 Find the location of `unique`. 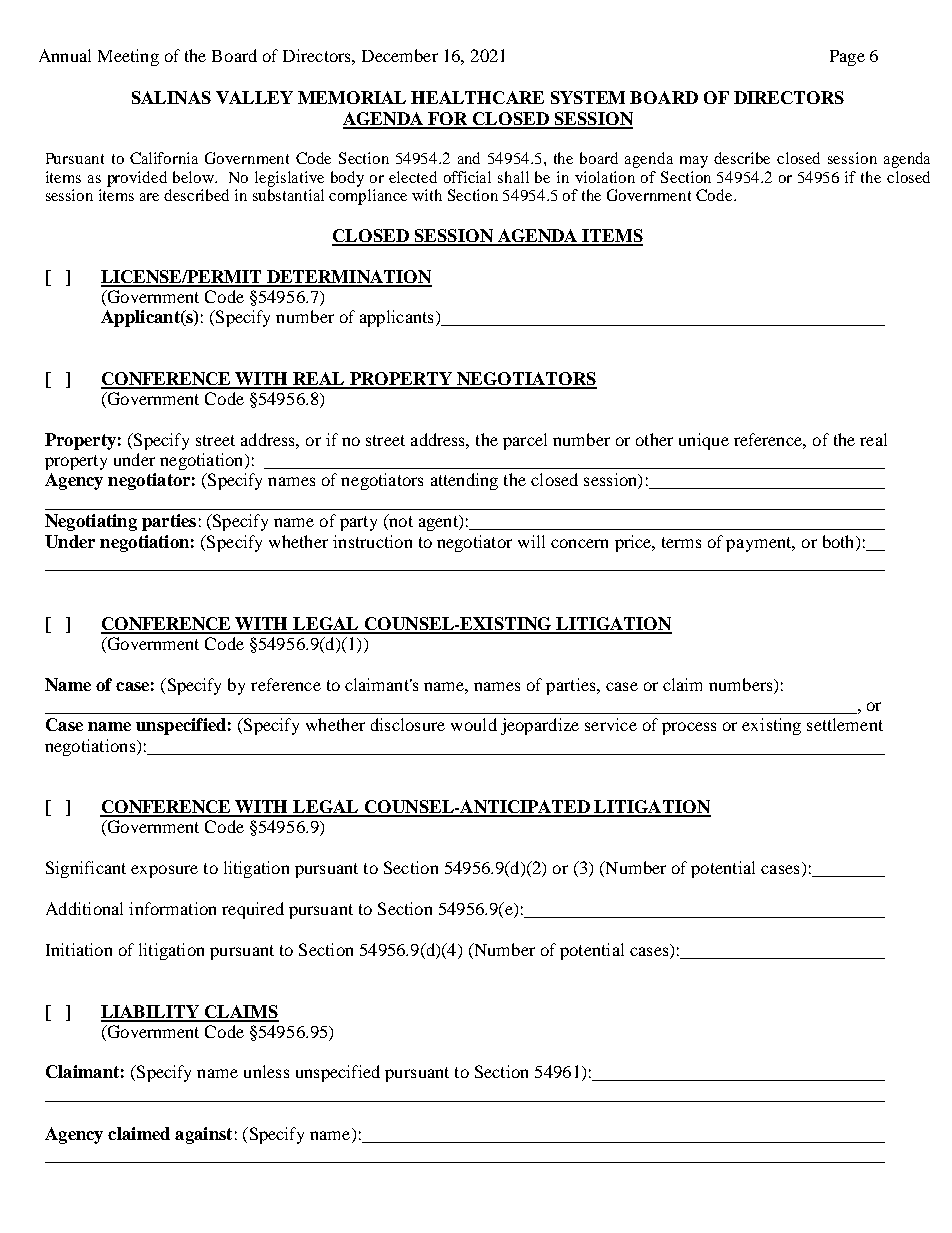

unique is located at coordinates (704, 441).
